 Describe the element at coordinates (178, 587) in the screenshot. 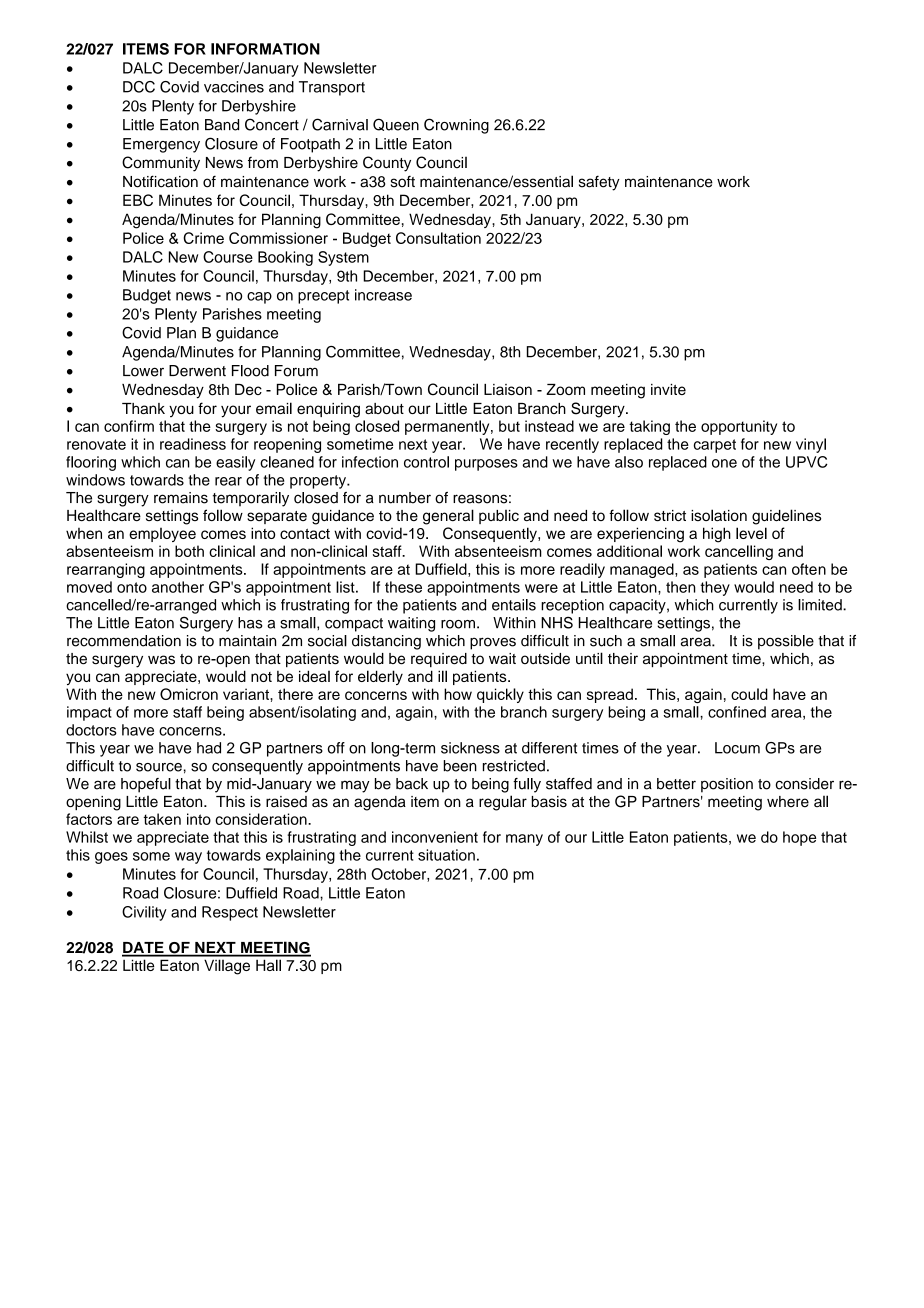

I see `another` at that location.
